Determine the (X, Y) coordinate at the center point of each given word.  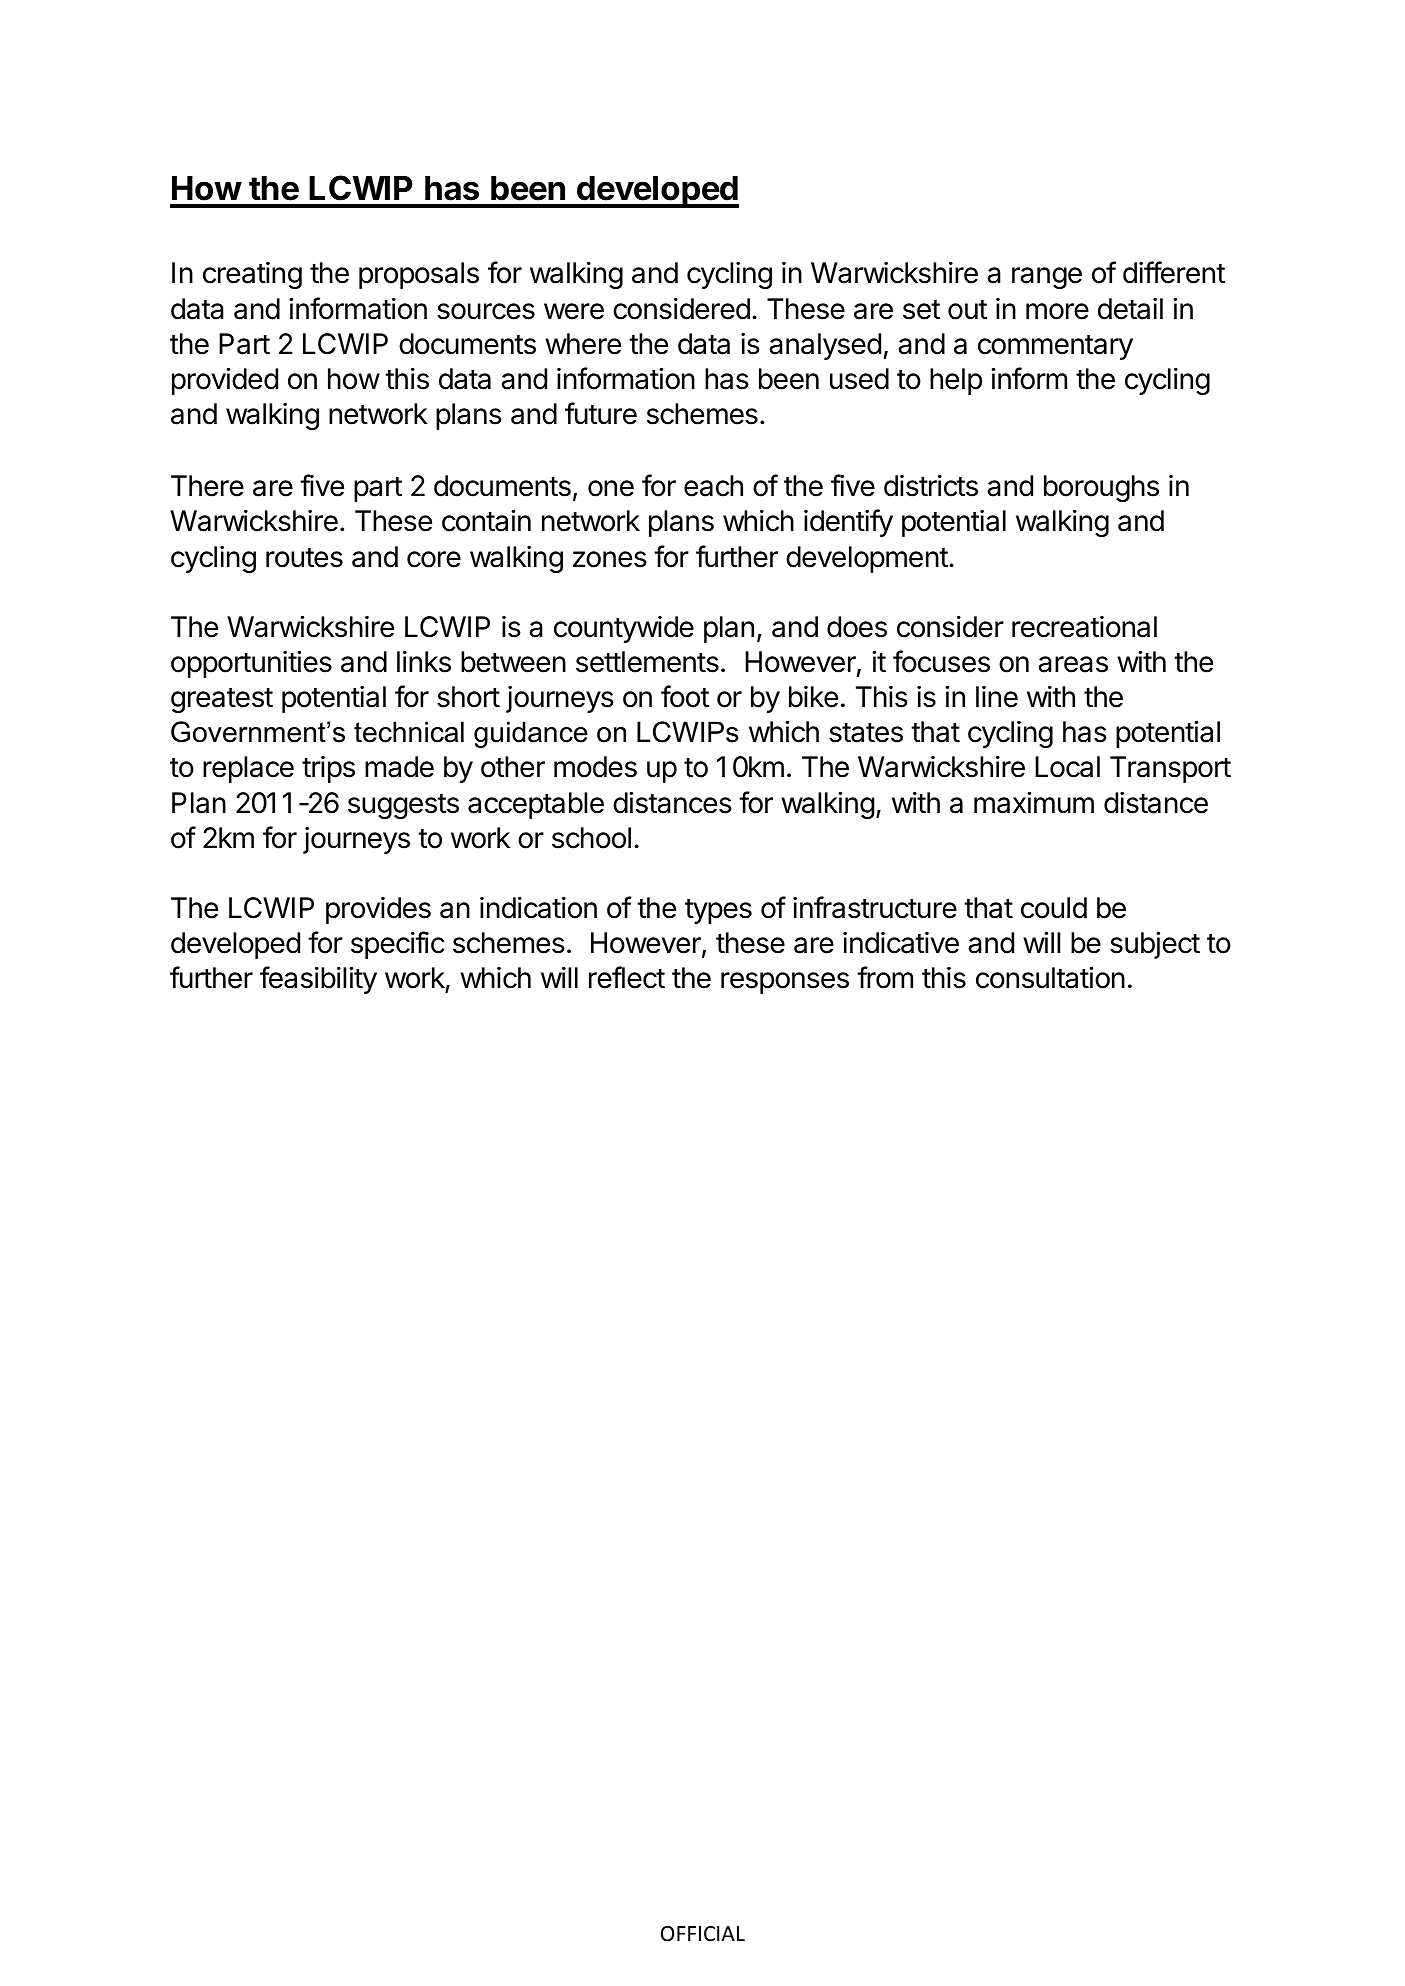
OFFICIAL (703, 1934)
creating (252, 275)
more (1057, 311)
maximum (1034, 803)
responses (785, 983)
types (718, 911)
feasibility (318, 980)
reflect (627, 977)
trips (328, 769)
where (583, 344)
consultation (1050, 978)
